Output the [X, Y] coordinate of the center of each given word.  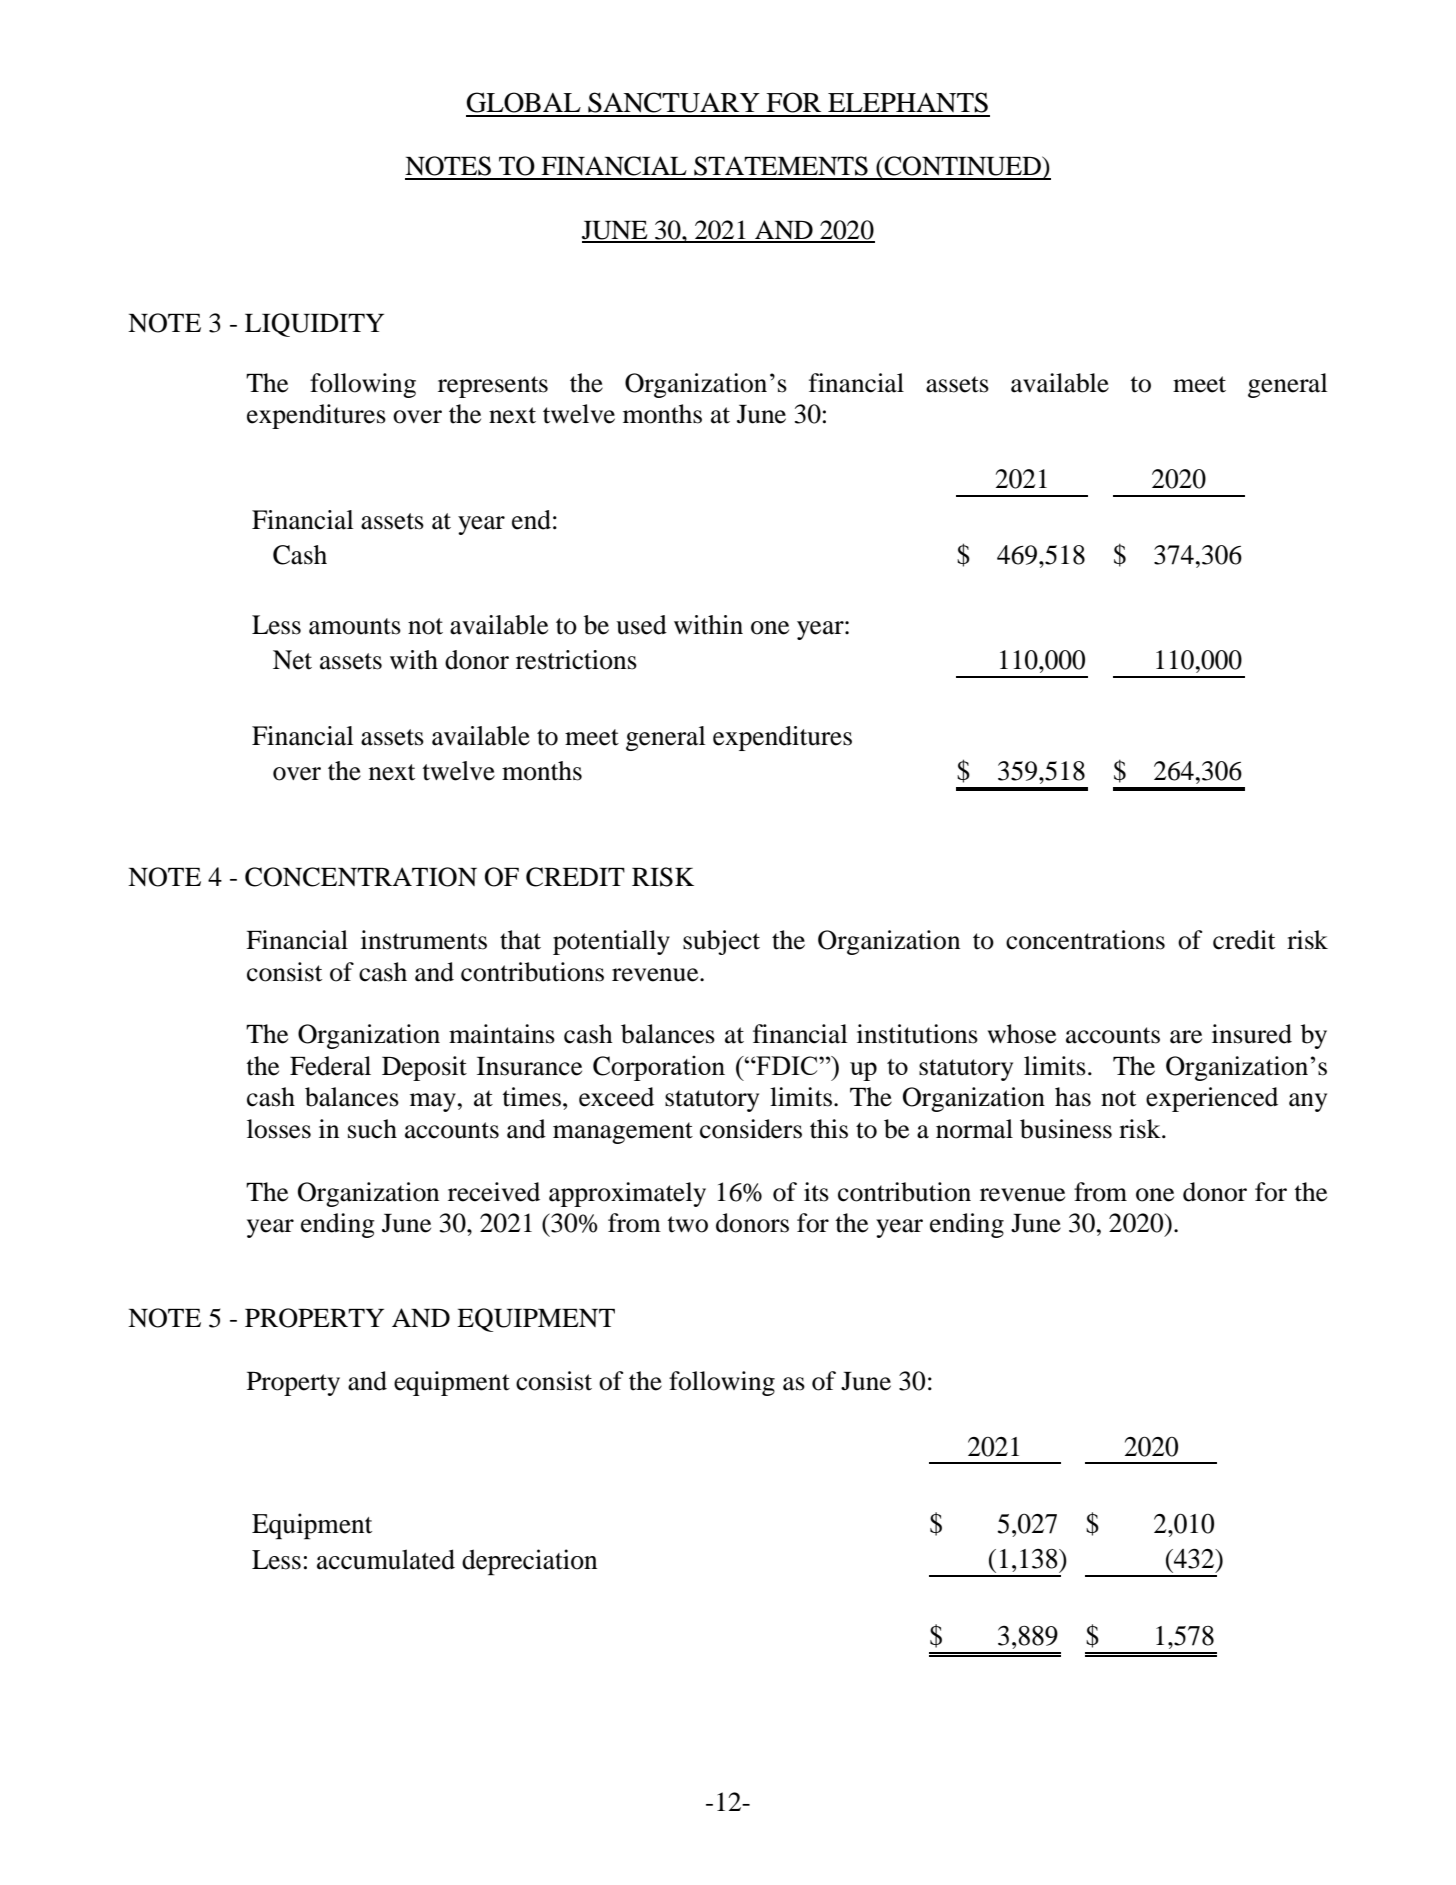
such [372, 1129]
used [641, 625]
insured [1252, 1034]
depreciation [529, 1562]
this [829, 1129]
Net [292, 660]
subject [721, 942]
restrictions [576, 660]
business [1066, 1129]
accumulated [386, 1559]
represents [493, 387]
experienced [1212, 1099]
